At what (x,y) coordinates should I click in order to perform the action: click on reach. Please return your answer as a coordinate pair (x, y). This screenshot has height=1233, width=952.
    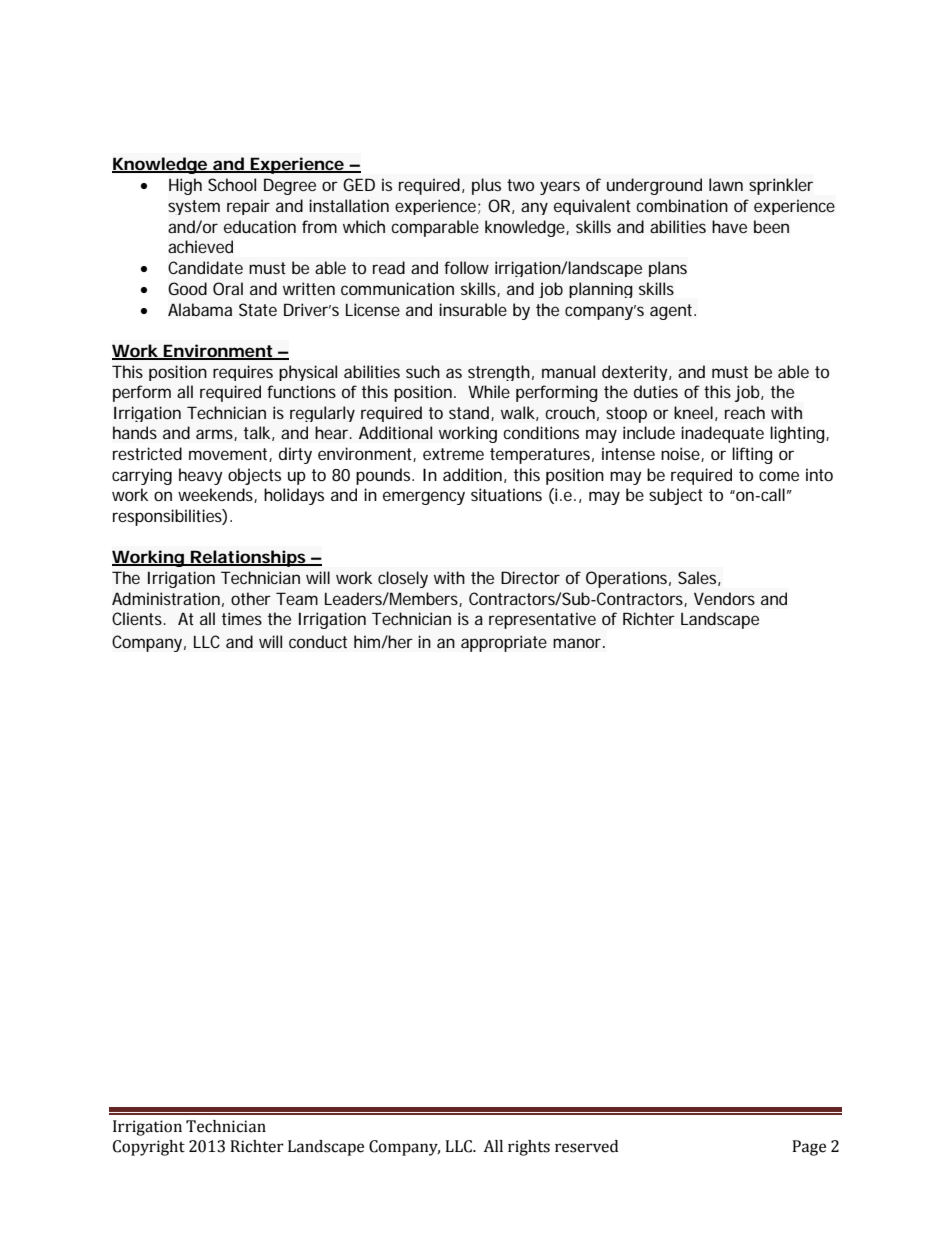
    Looking at the image, I should click on (745, 412).
